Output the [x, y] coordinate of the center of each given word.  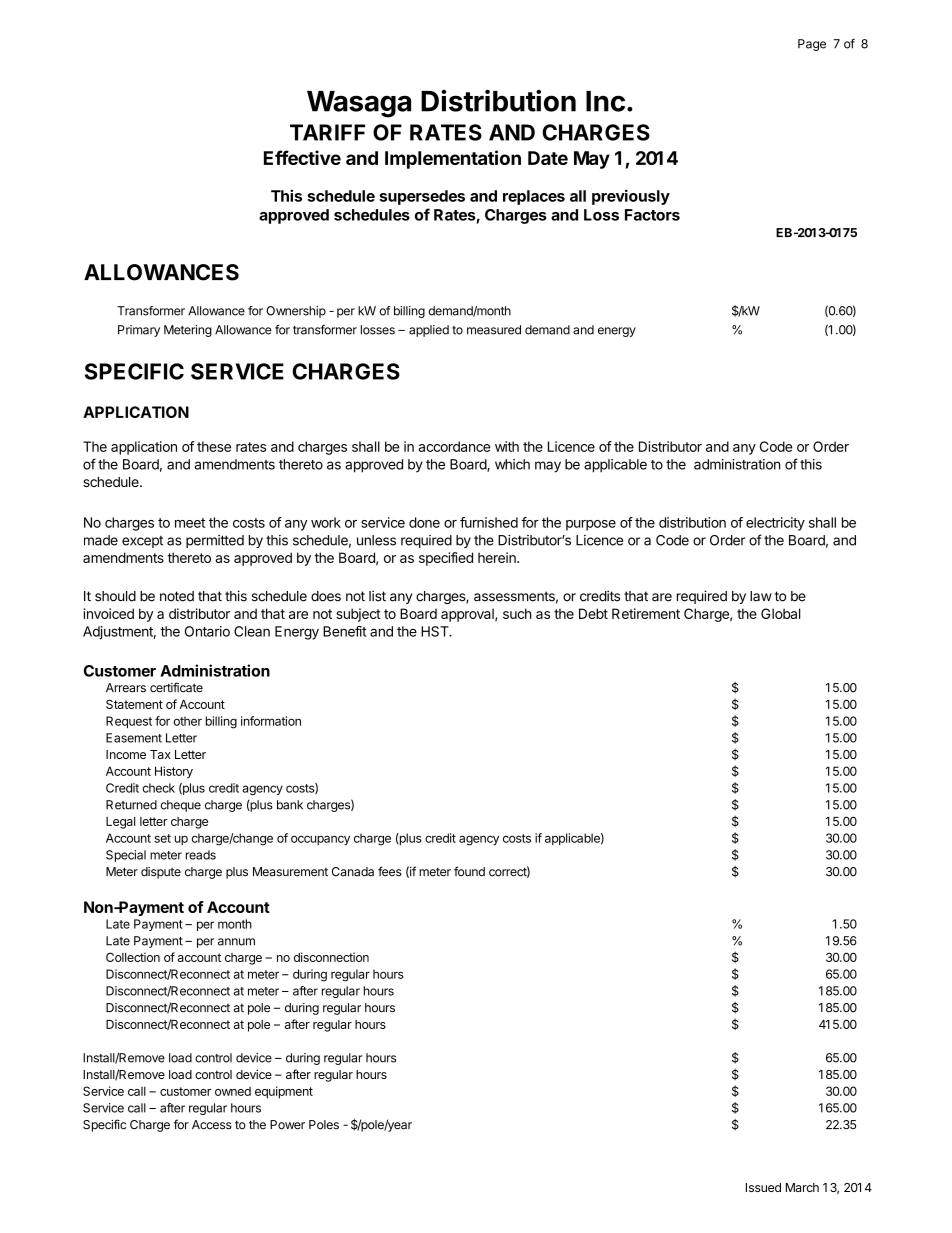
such [517, 613]
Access [212, 1125]
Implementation [453, 159]
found [469, 871]
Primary [139, 331]
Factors [652, 215]
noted [177, 596]
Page [812, 45]
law [761, 596]
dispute [161, 873]
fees [390, 871]
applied [429, 331]
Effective [302, 157]
